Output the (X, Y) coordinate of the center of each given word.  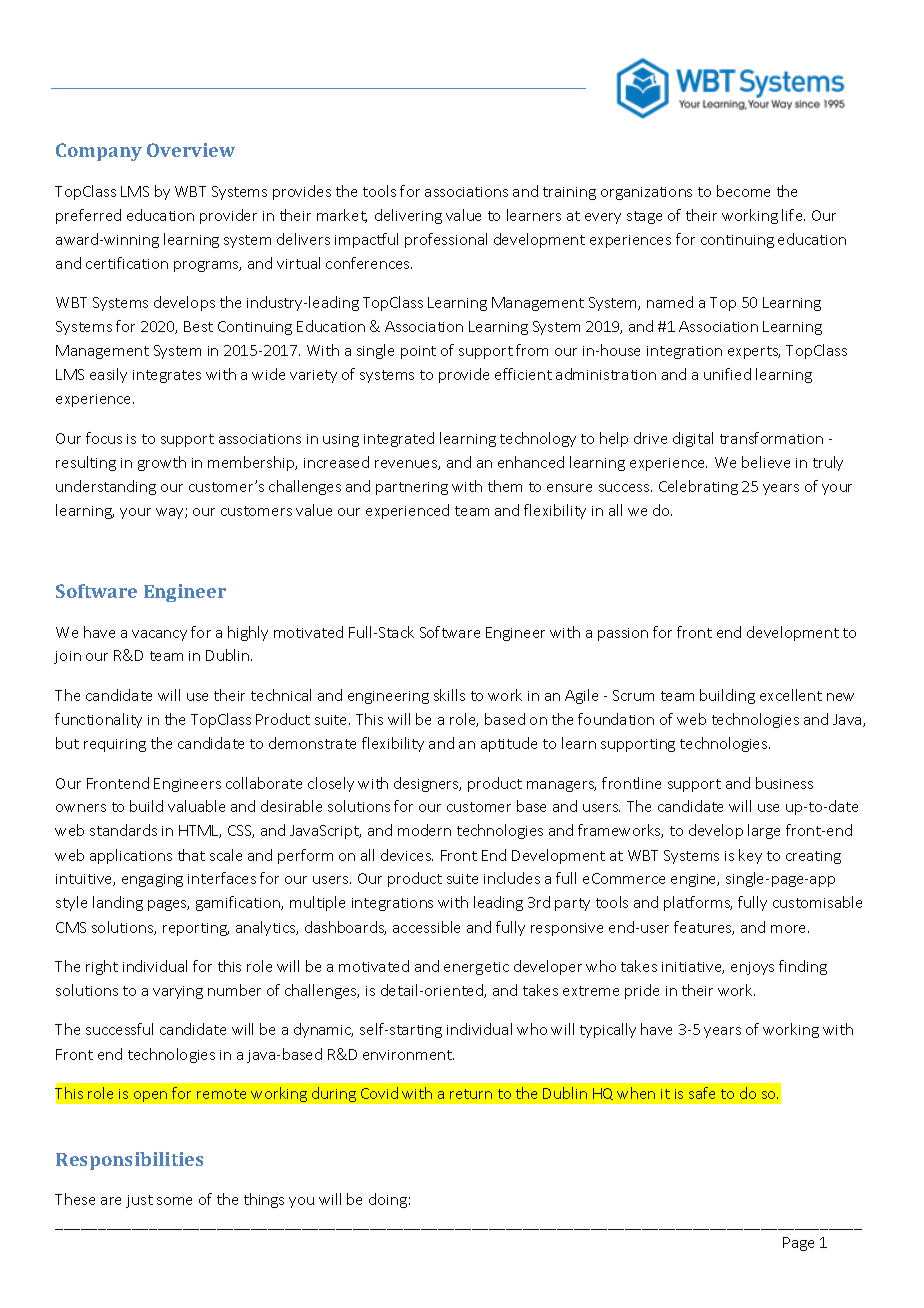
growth (162, 463)
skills (449, 695)
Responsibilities (129, 1161)
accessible (426, 927)
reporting (196, 929)
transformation (771, 438)
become (743, 191)
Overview (191, 150)
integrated (399, 439)
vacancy (159, 635)
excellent (791, 695)
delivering (408, 216)
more (790, 929)
